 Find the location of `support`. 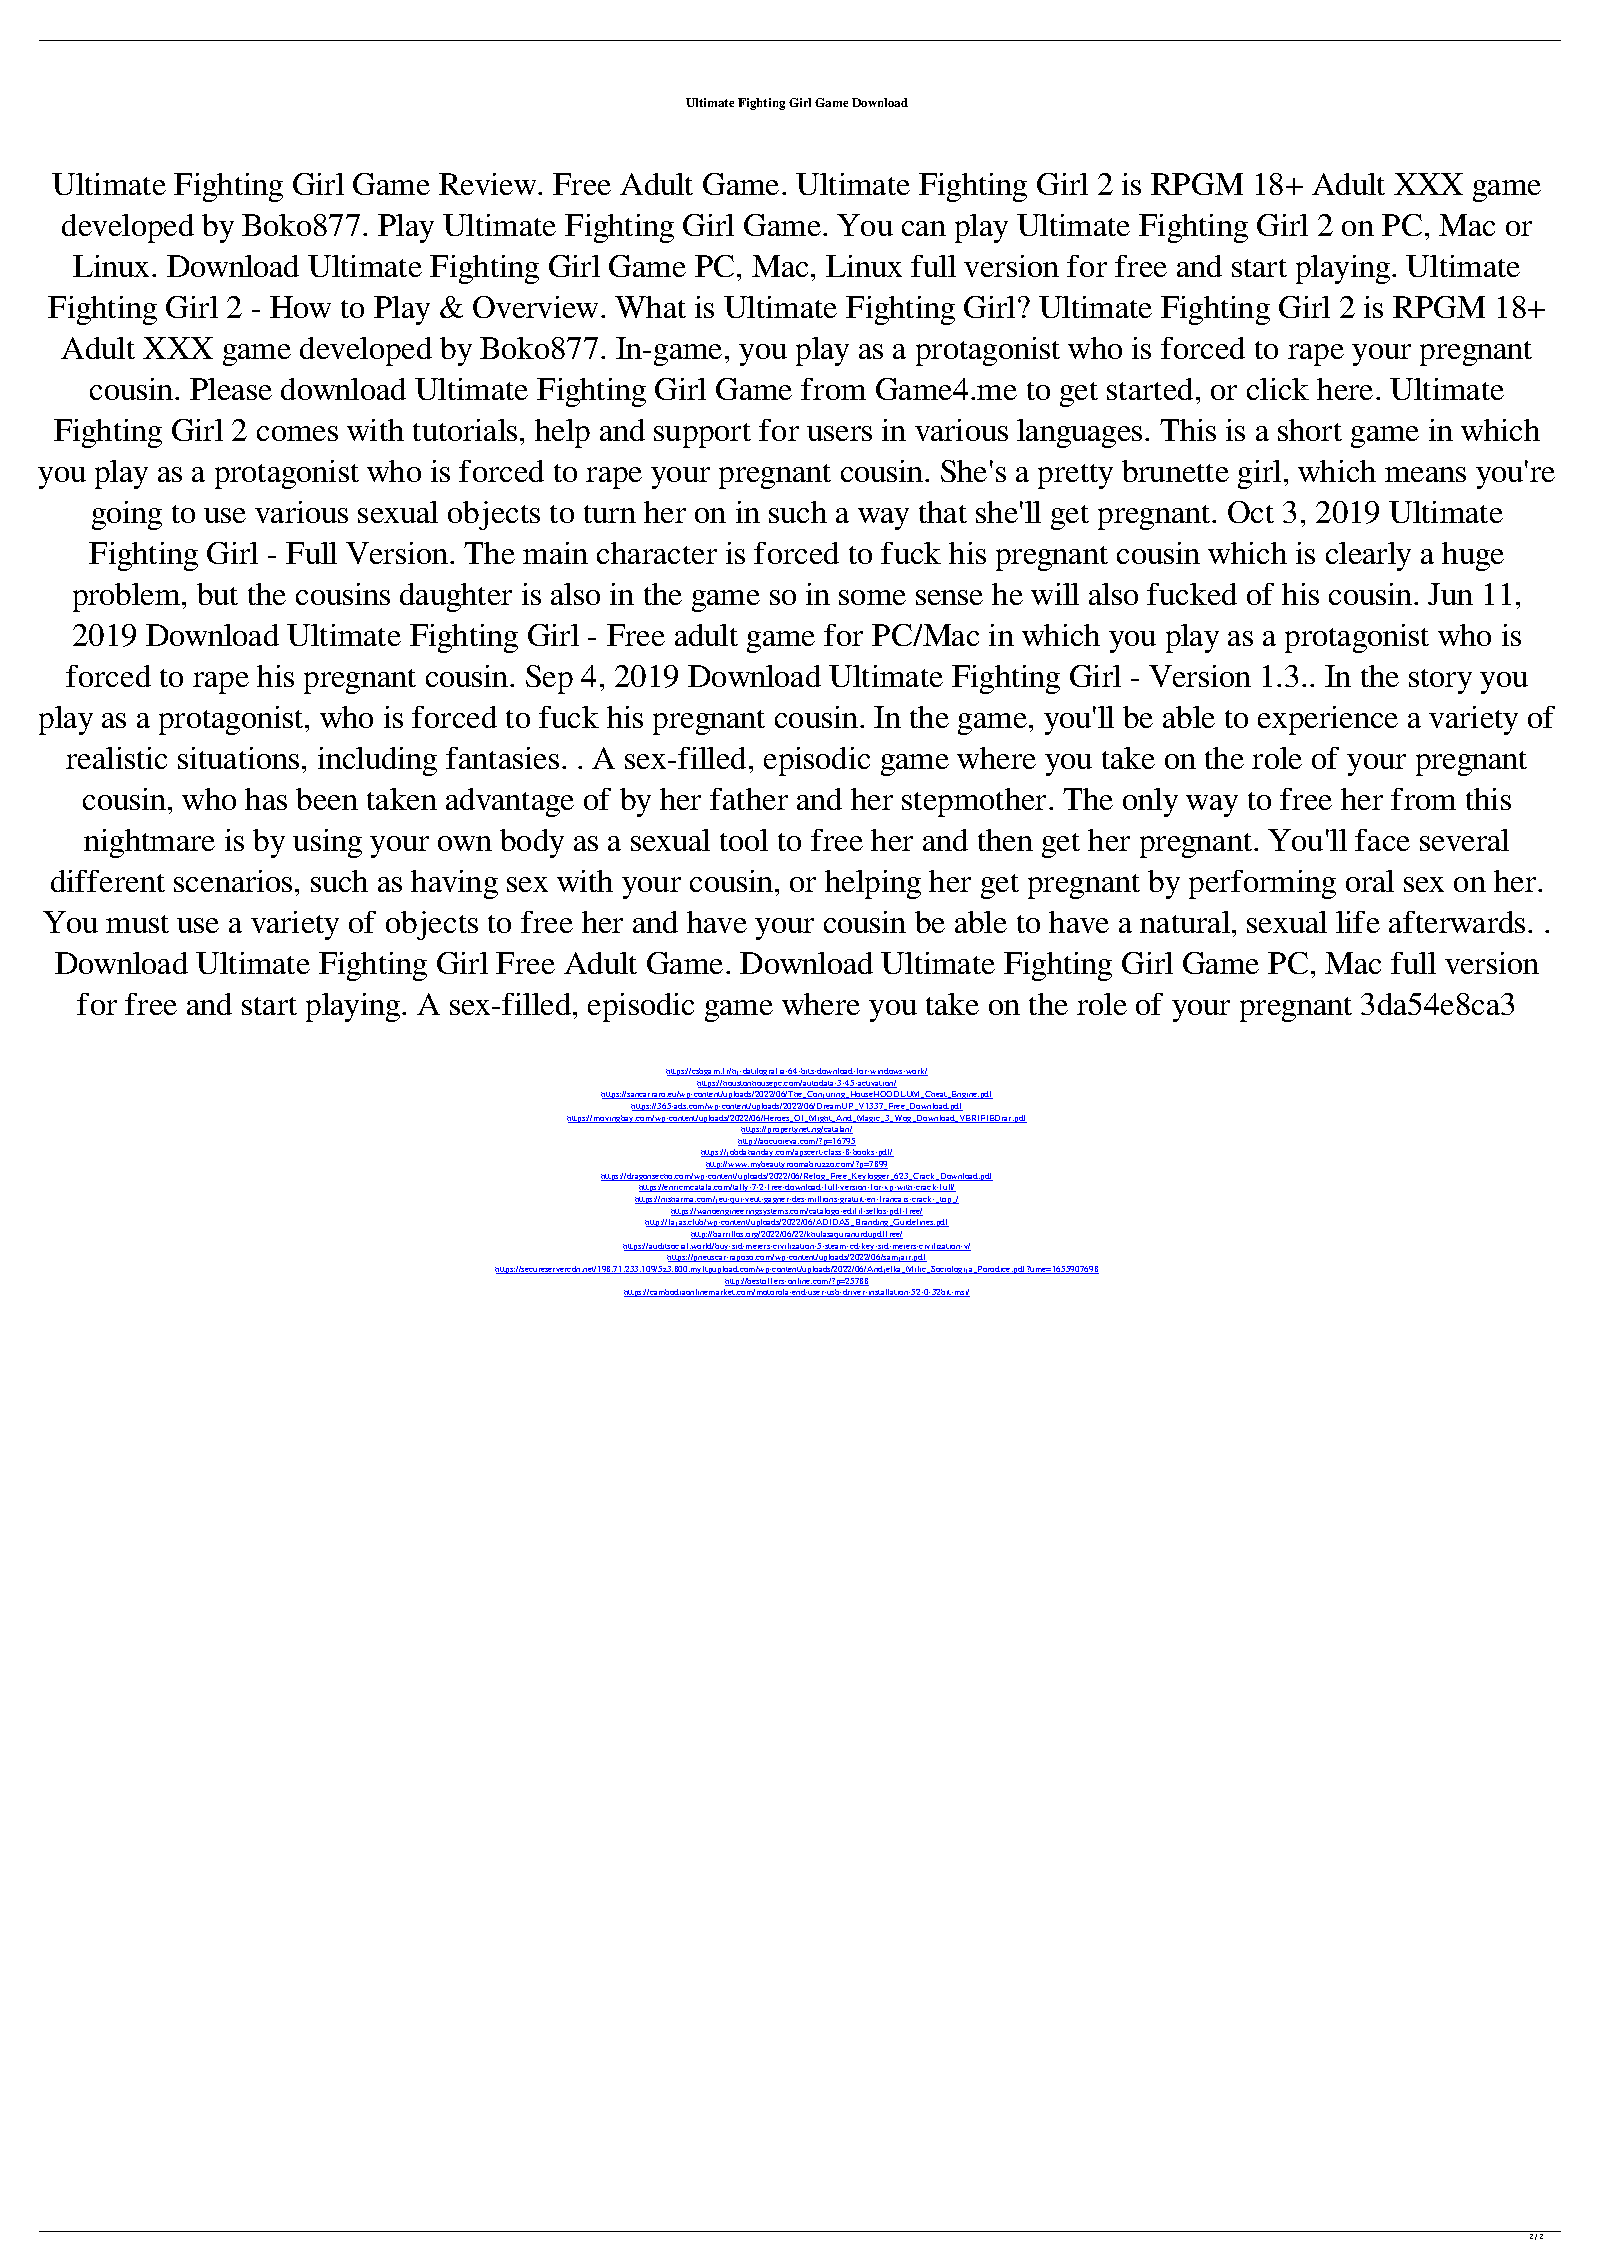

support is located at coordinates (702, 435).
